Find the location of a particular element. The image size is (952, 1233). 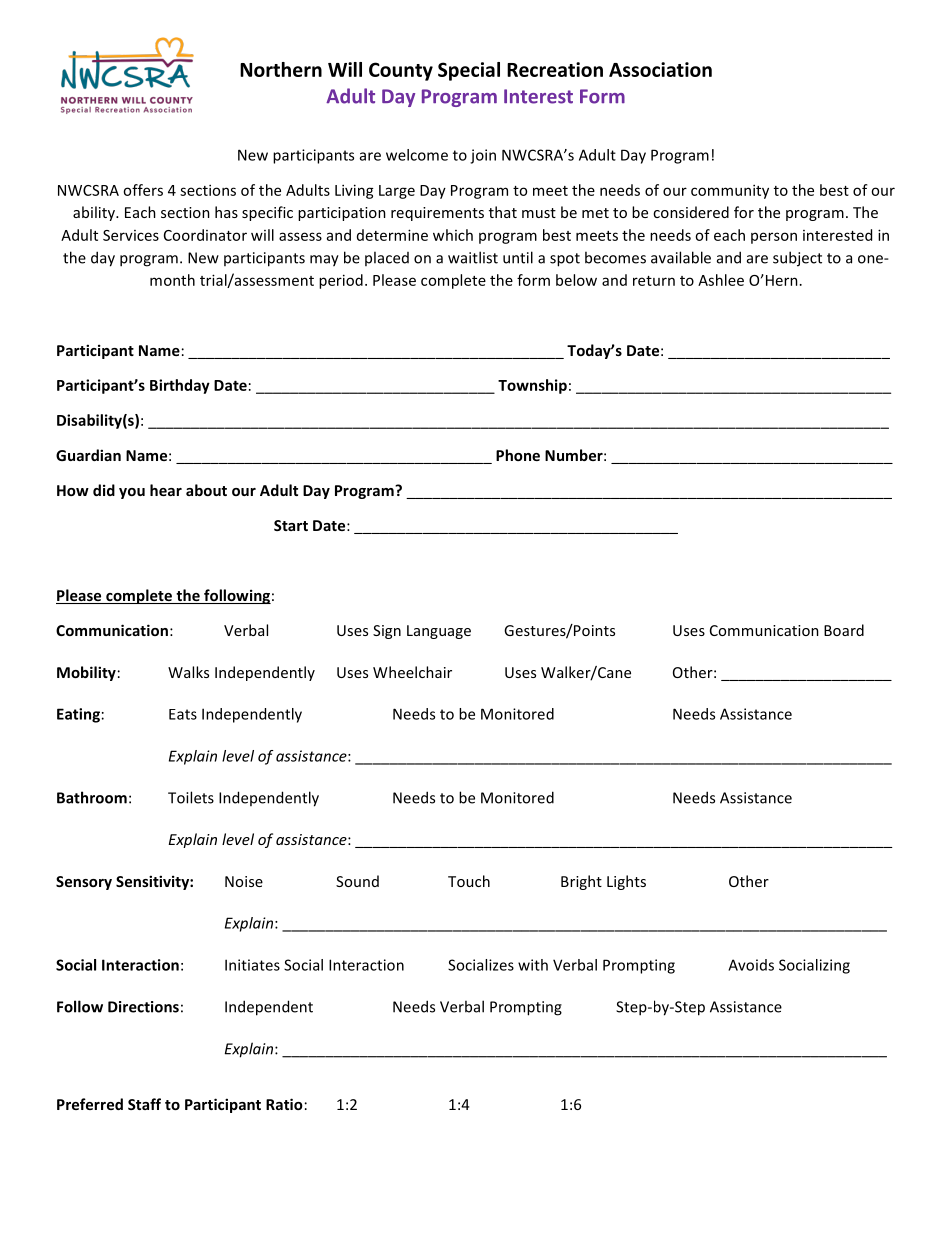

Birthday is located at coordinates (180, 386).
